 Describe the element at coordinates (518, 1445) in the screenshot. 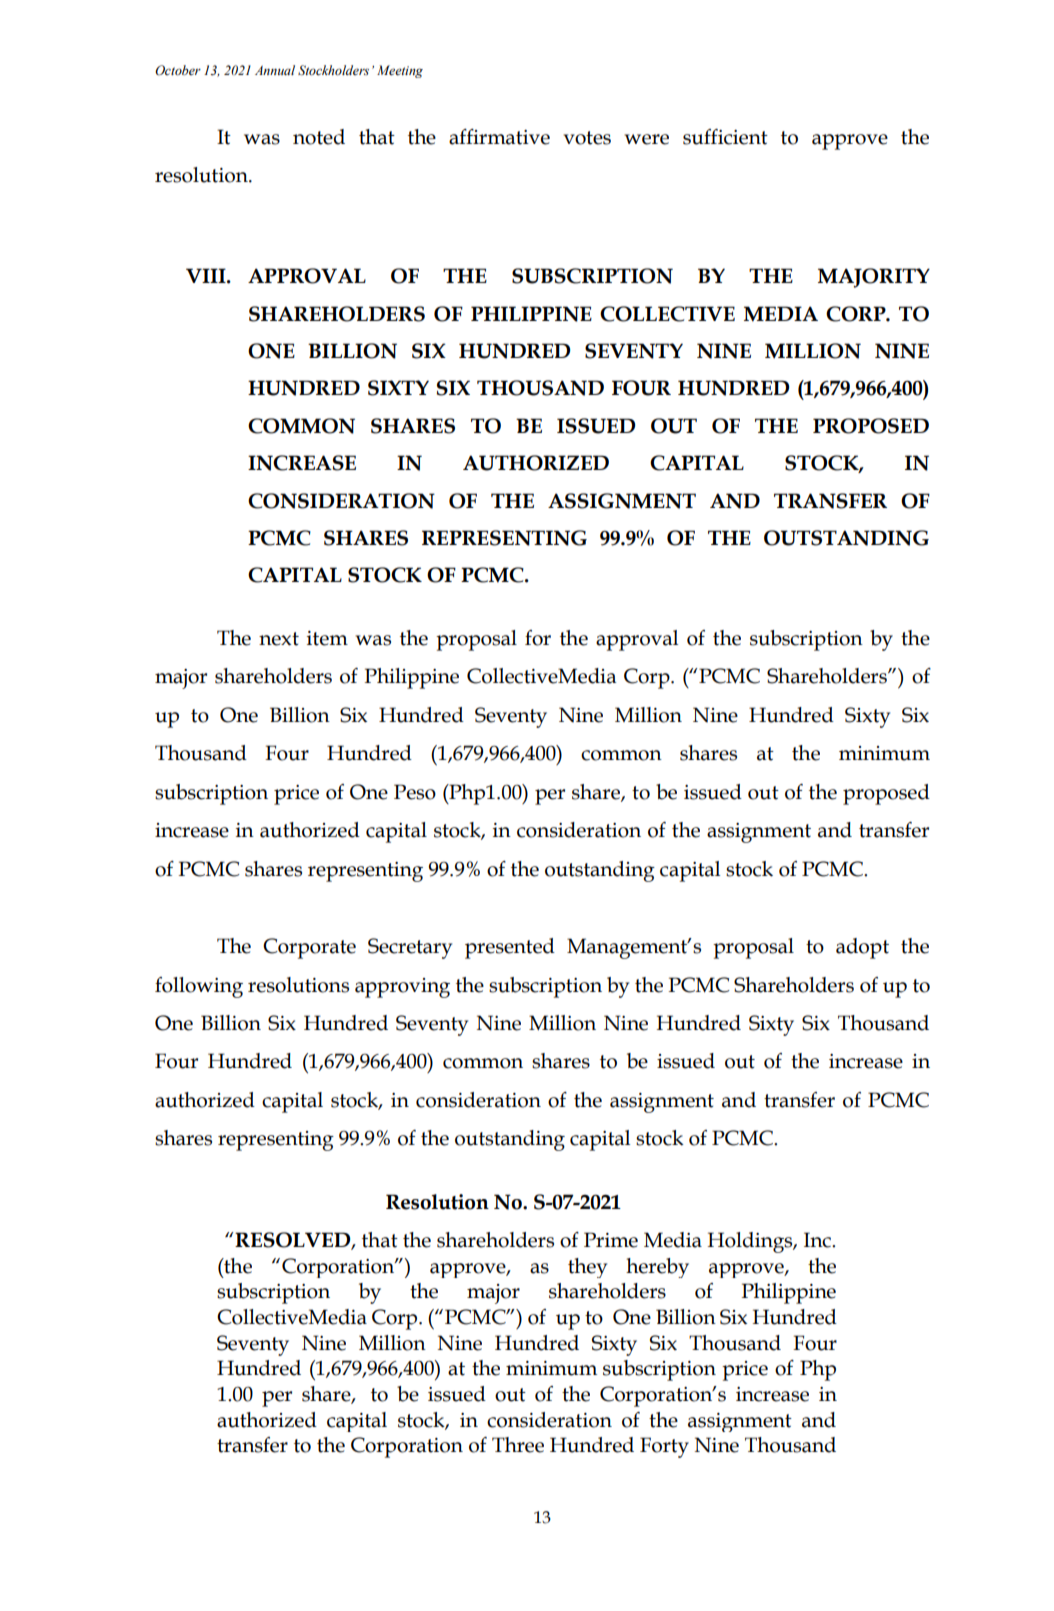

I see `Three` at that location.
